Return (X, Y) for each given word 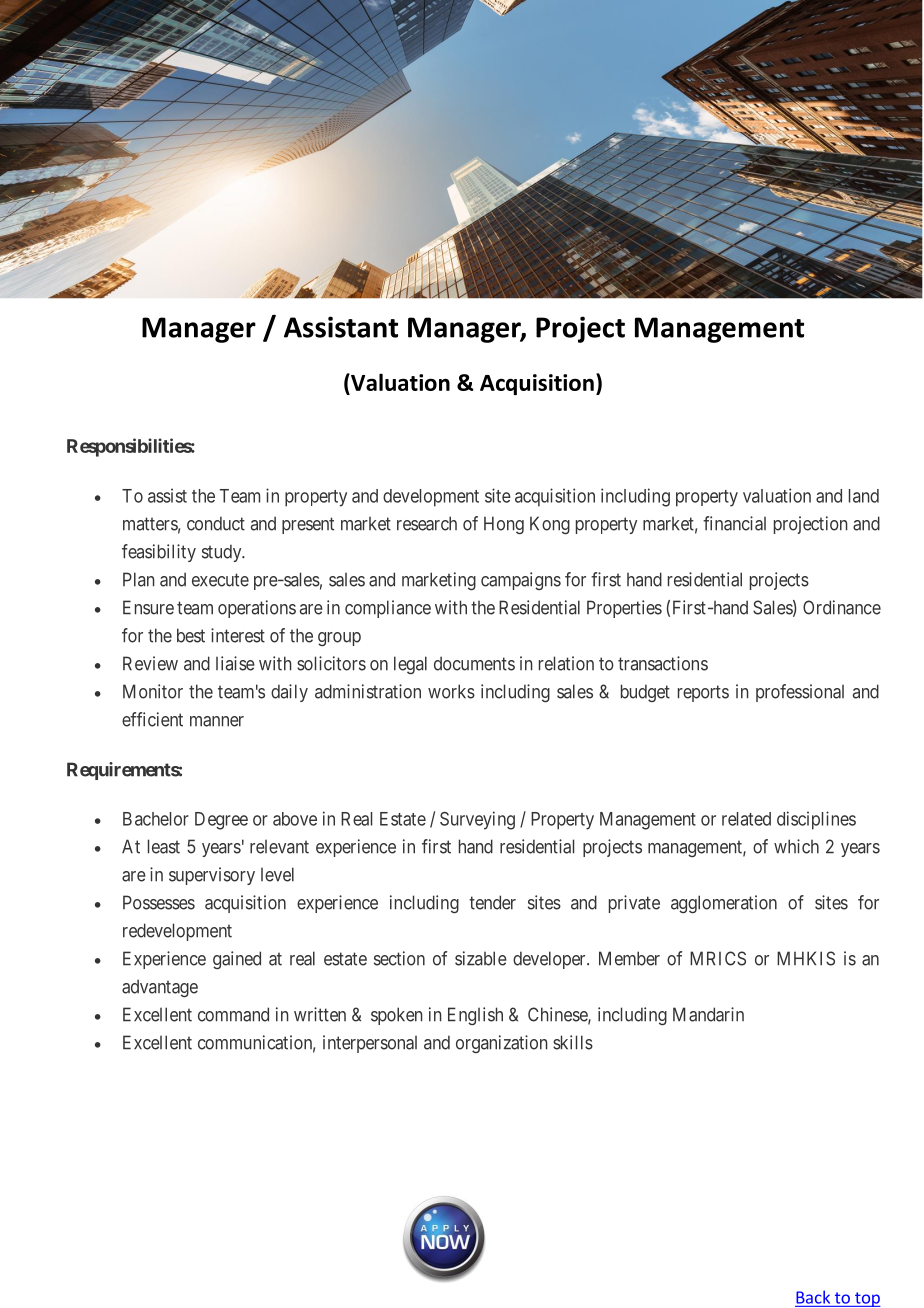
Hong (504, 525)
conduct (216, 523)
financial (734, 523)
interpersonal (370, 1044)
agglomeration (724, 904)
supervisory (212, 876)
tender (492, 902)
